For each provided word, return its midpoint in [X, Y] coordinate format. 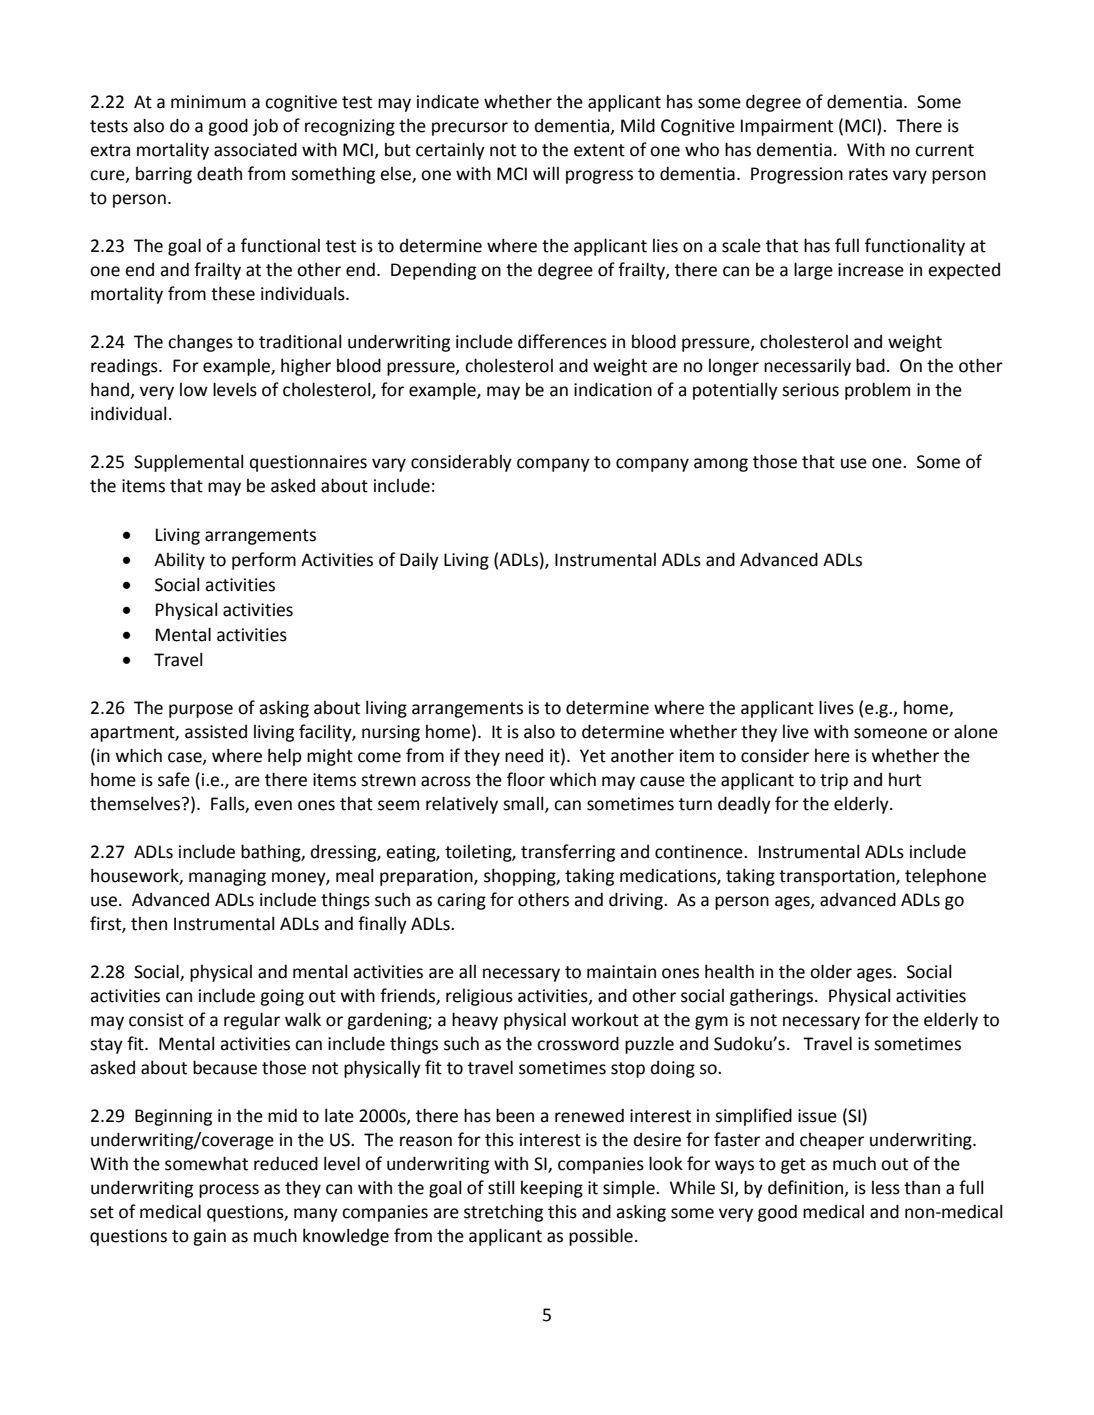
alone [976, 731]
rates [868, 174]
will [546, 173]
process [229, 1191]
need [524, 756]
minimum [208, 102]
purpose [201, 711]
